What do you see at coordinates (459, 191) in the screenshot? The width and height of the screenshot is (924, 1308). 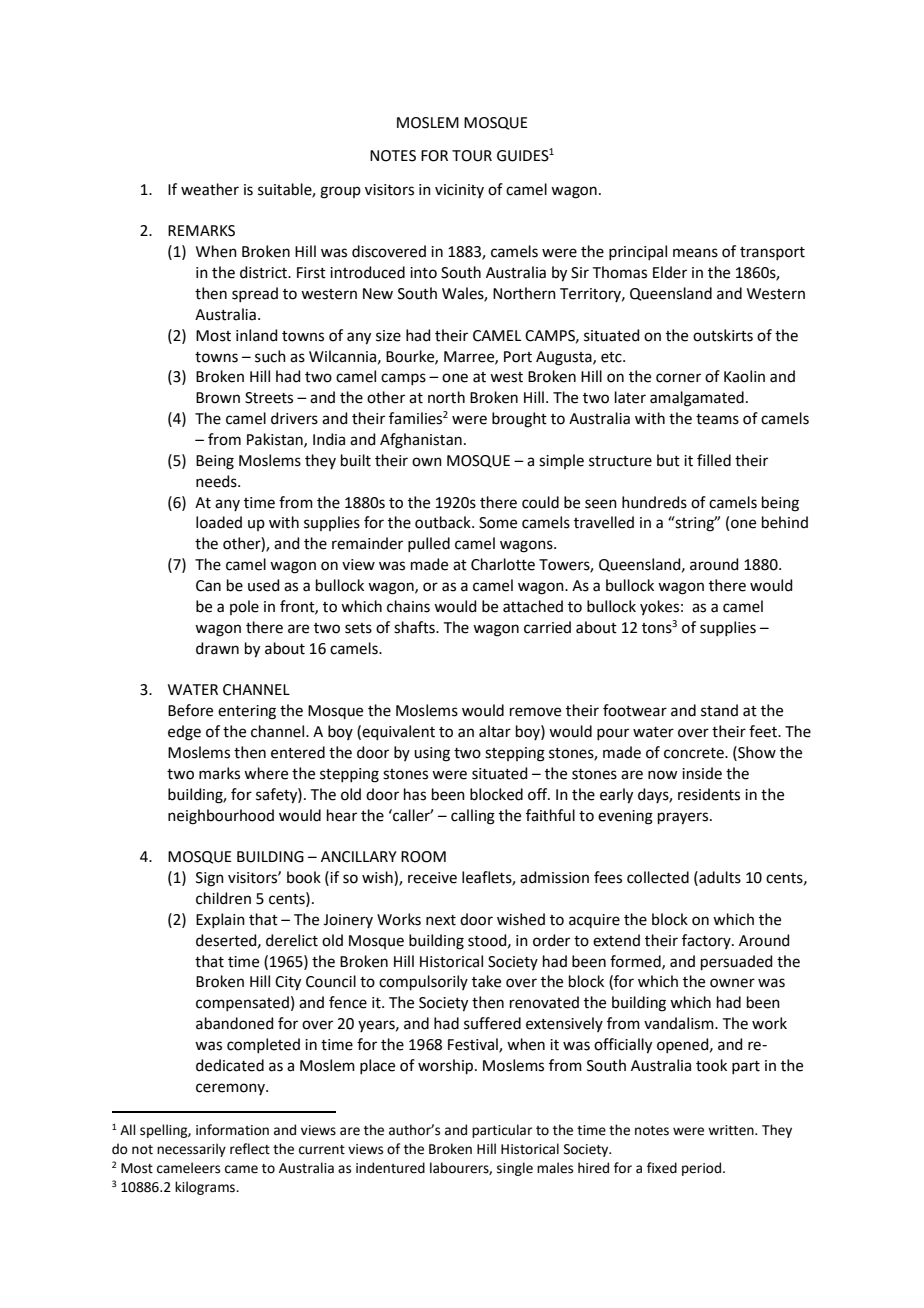 I see `vicinity` at bounding box center [459, 191].
